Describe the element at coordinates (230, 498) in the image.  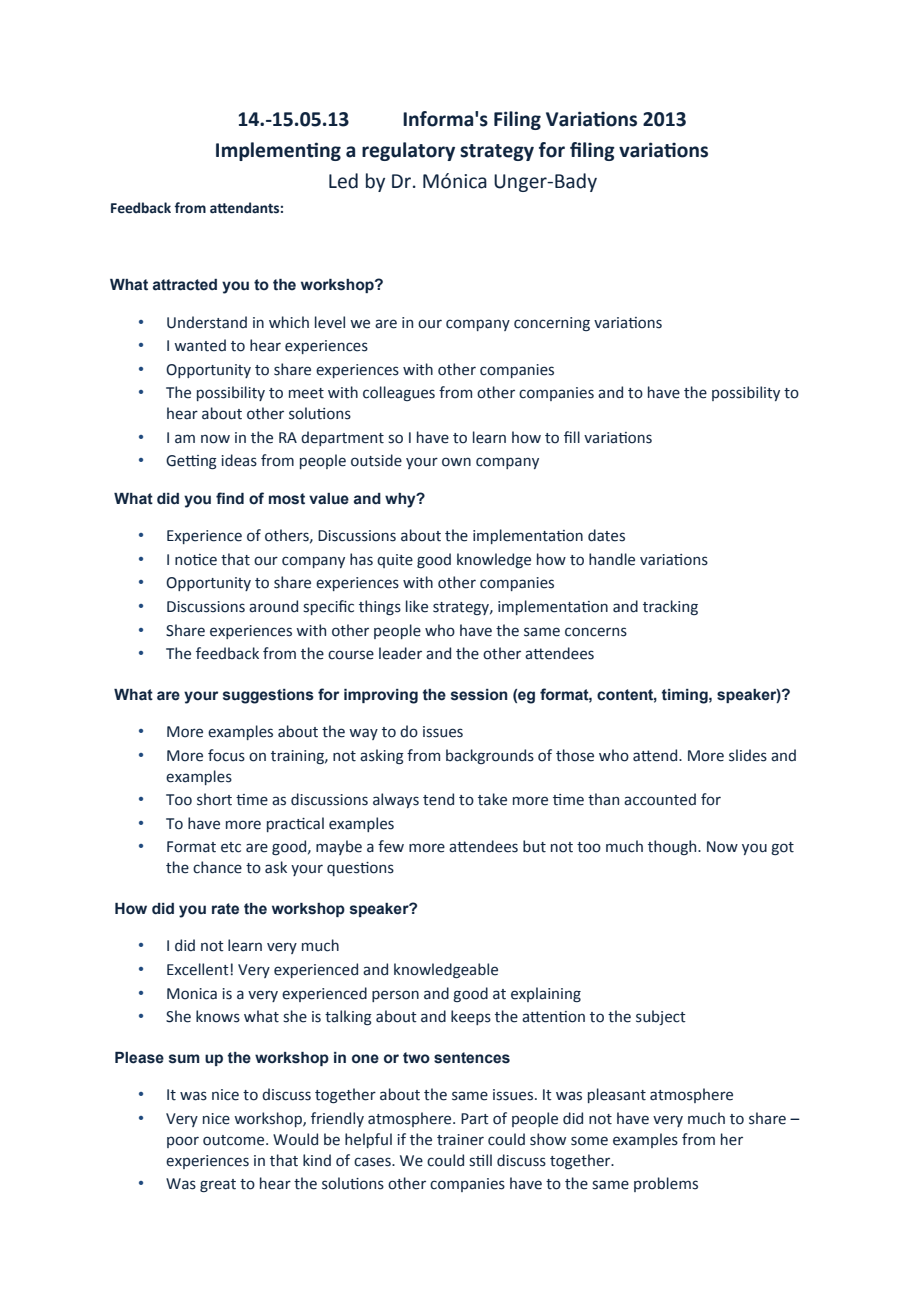
I see `find` at that location.
